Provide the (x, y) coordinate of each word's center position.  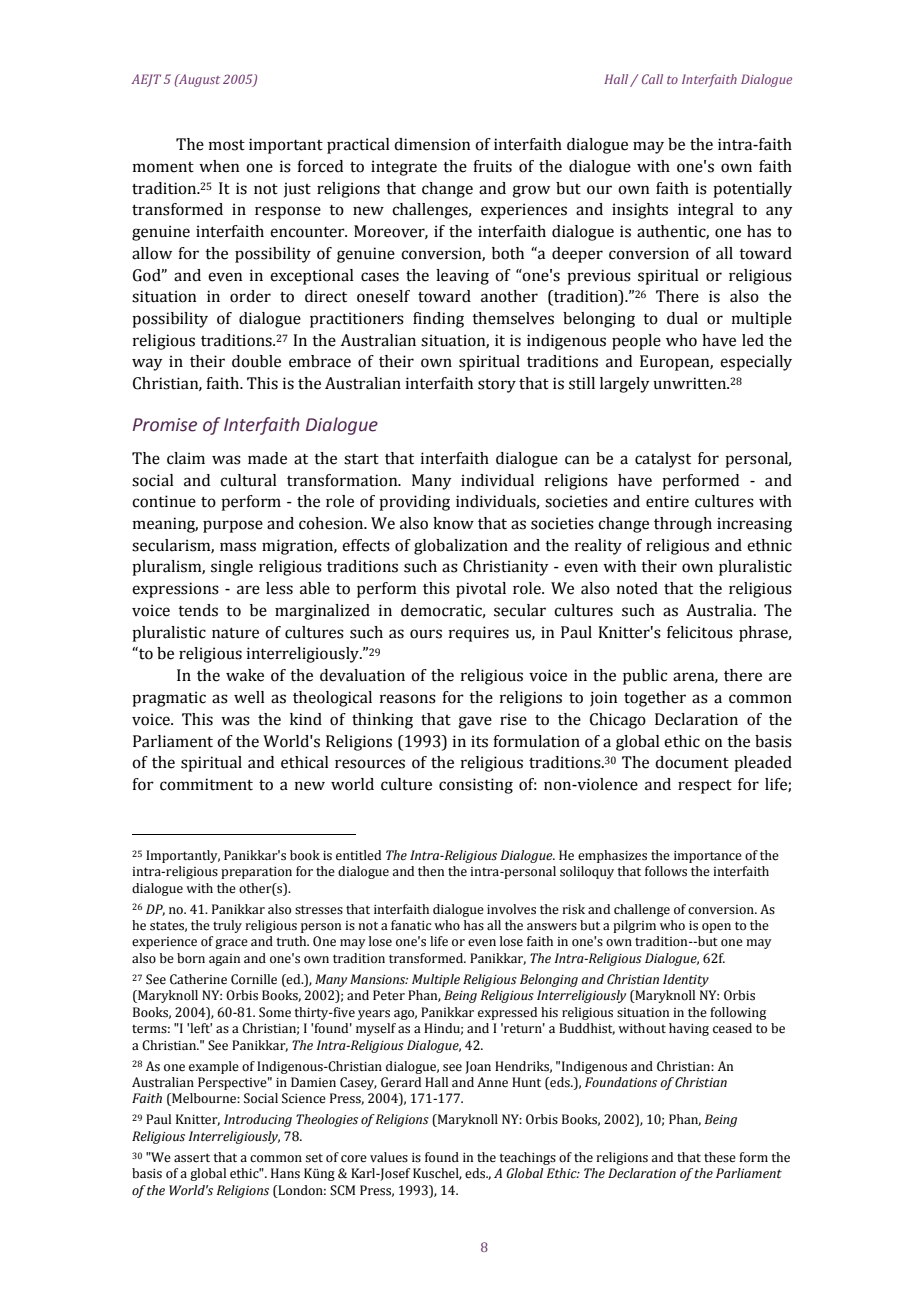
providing (414, 503)
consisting (476, 786)
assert (192, 1158)
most (227, 145)
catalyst (663, 460)
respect (705, 787)
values (389, 1157)
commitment (206, 784)
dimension (432, 144)
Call (652, 79)
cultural (248, 480)
